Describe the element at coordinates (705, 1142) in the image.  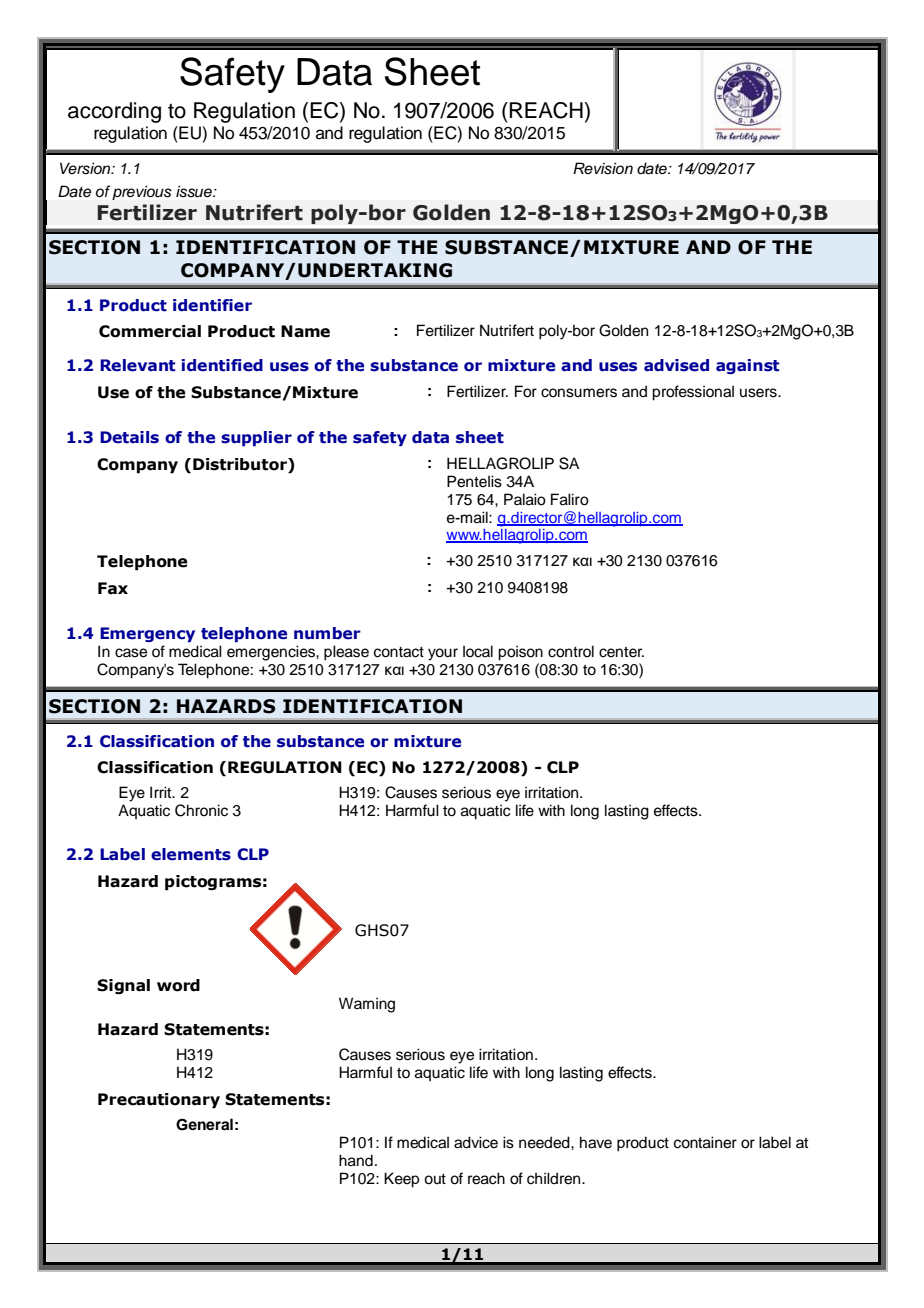
I see `container` at that location.
